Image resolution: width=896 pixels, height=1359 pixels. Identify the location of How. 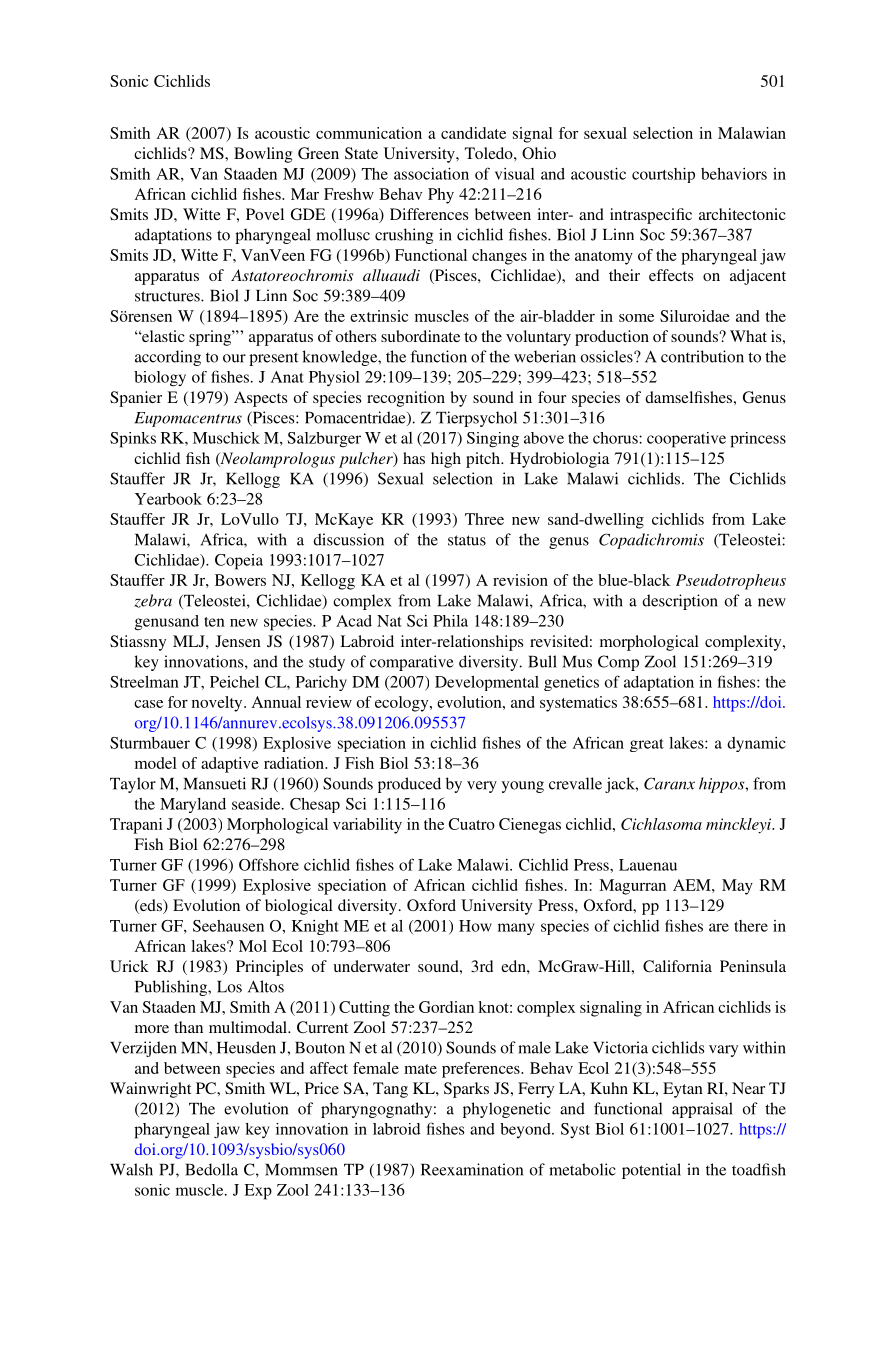
(475, 926).
